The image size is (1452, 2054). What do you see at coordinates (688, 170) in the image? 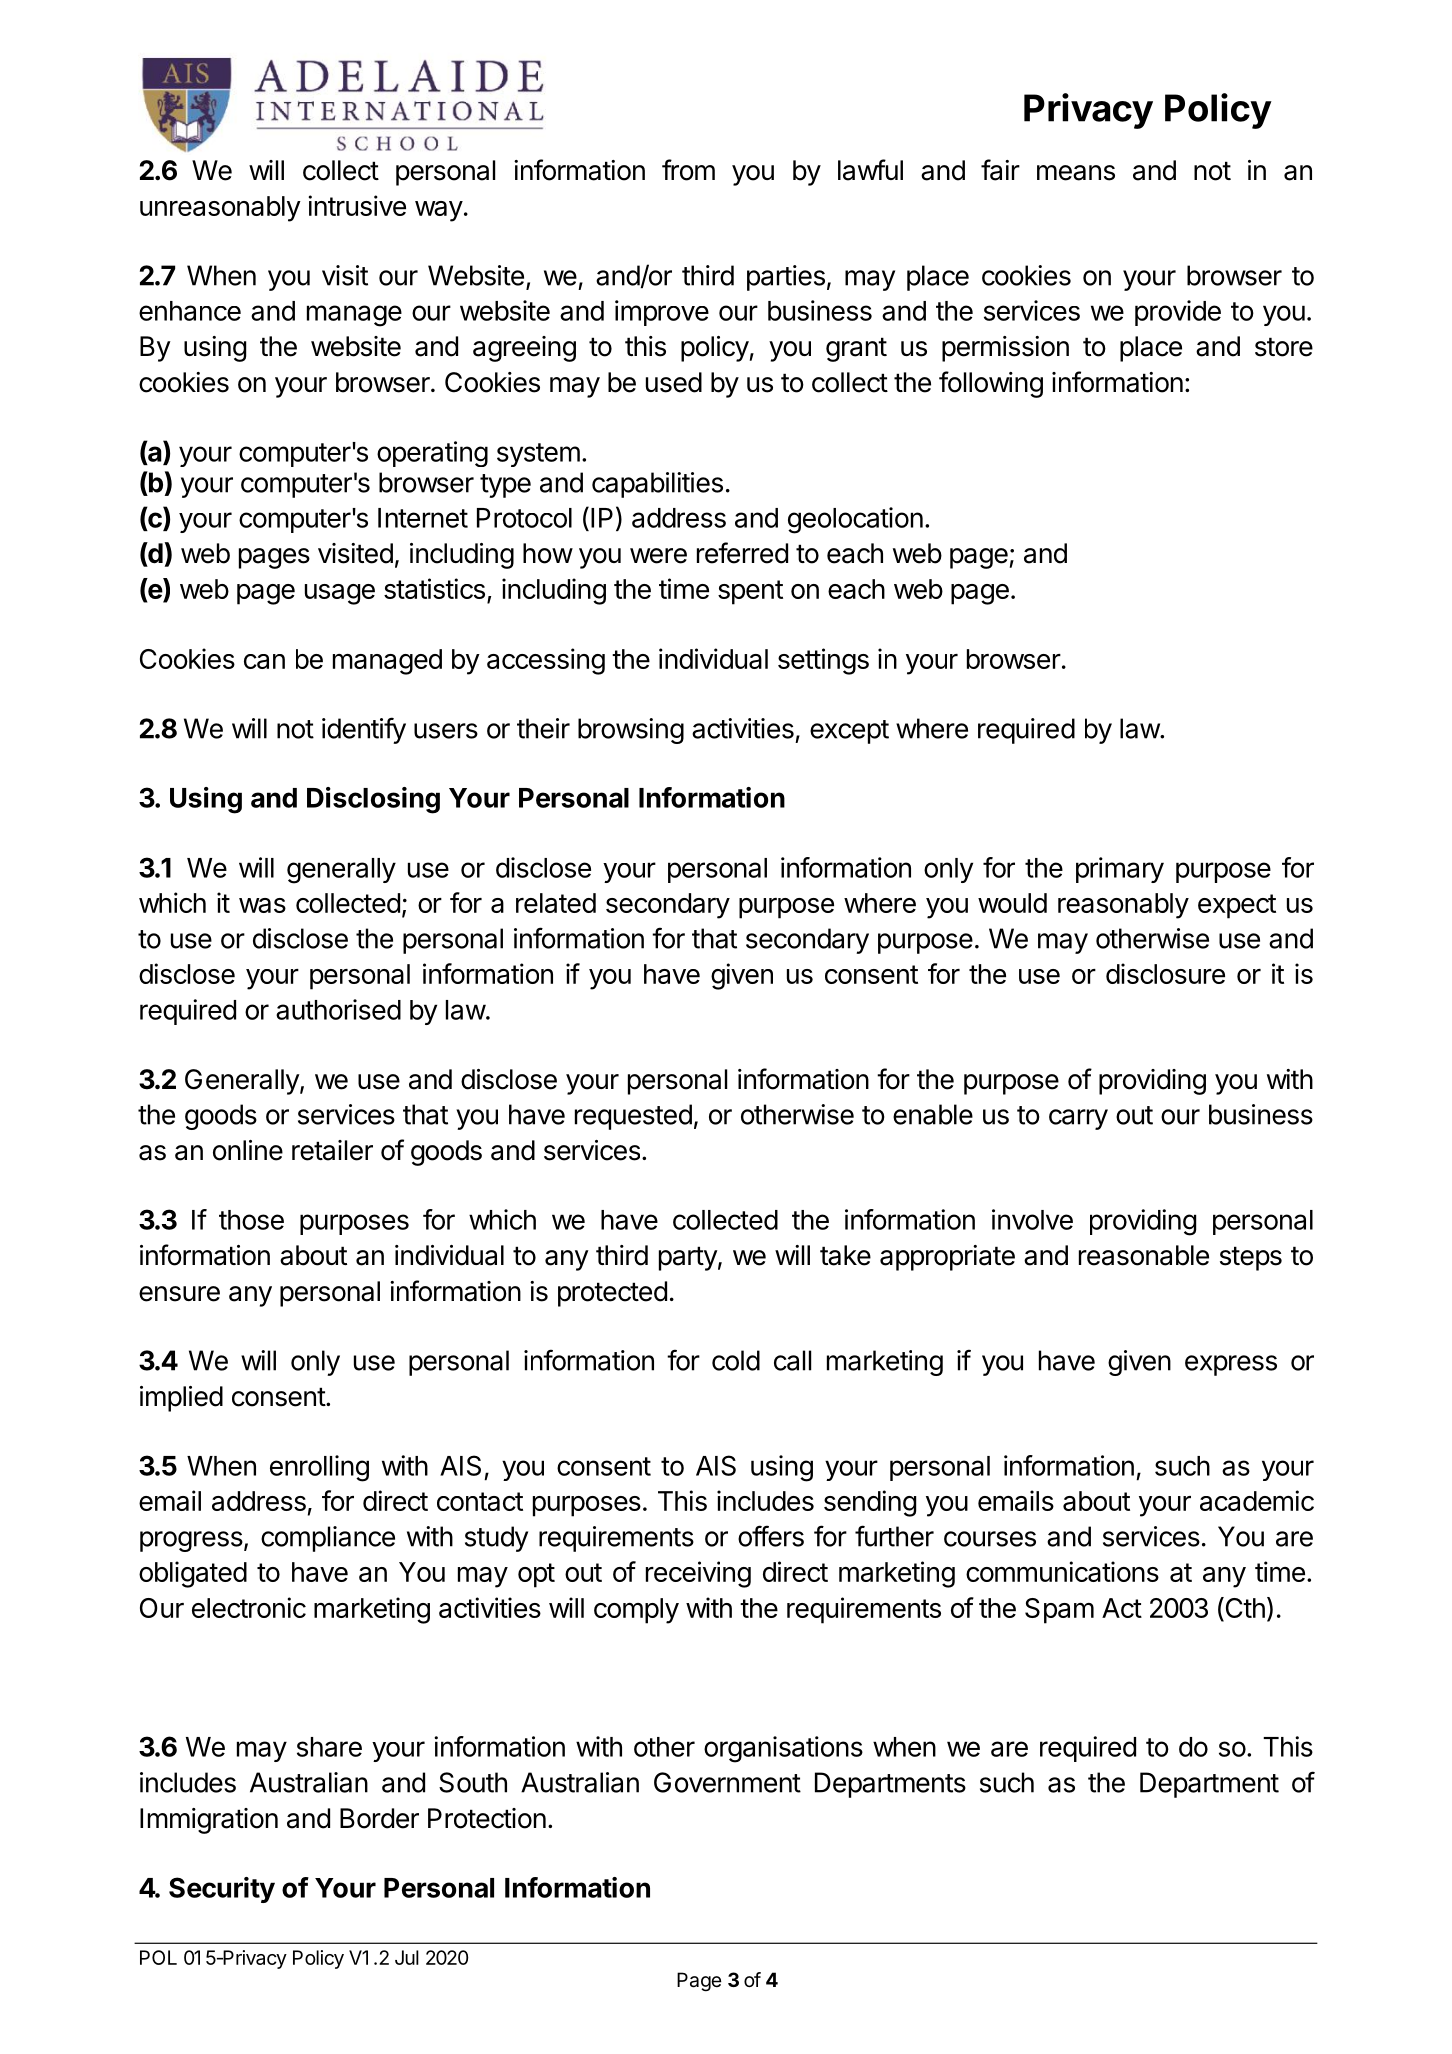
I see `from` at bounding box center [688, 170].
